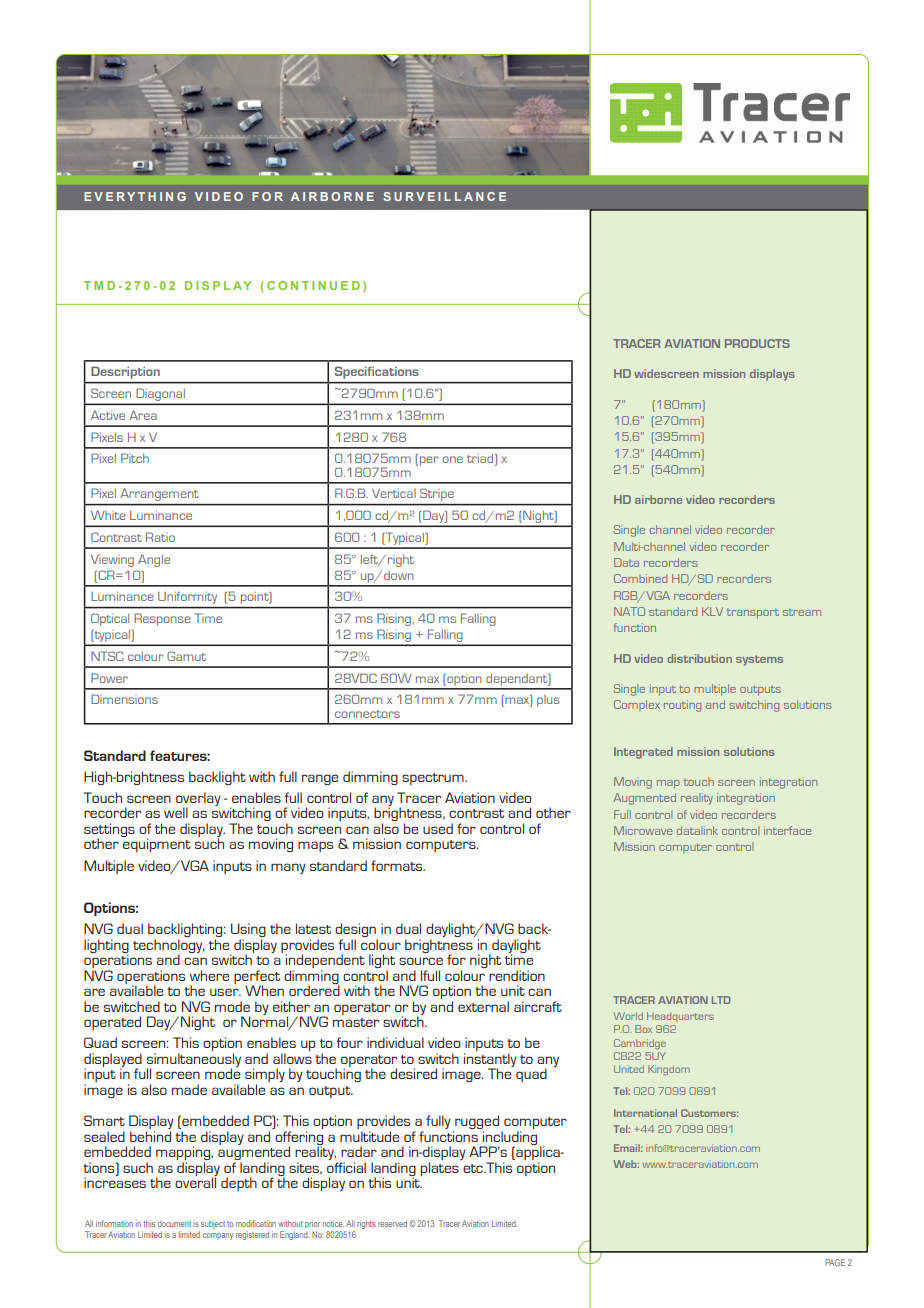 The width and height of the screenshot is (924, 1308). Describe the element at coordinates (160, 396) in the screenshot. I see `Diagonal` at that location.
